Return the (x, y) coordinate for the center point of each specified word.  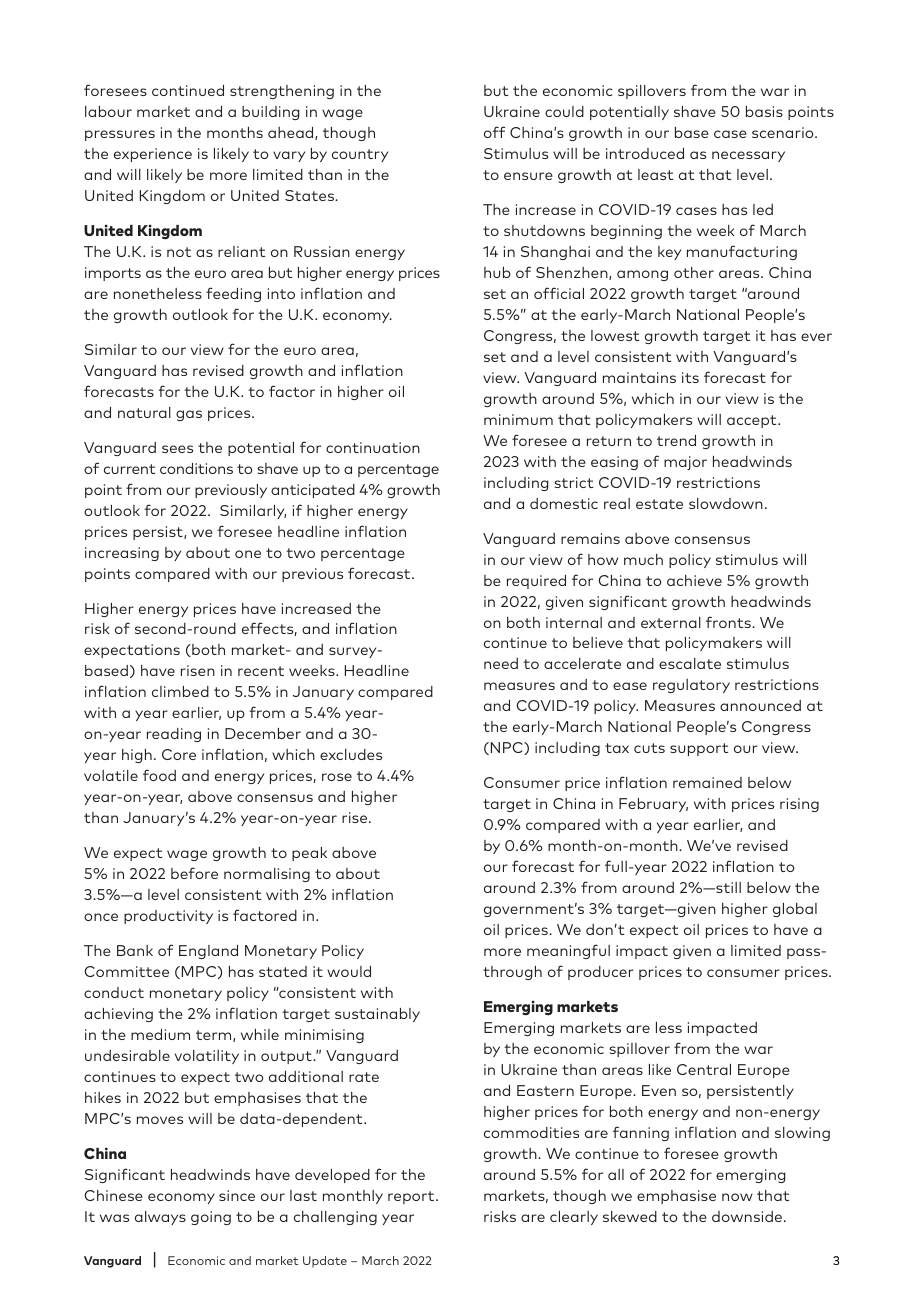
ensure (528, 176)
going (211, 1218)
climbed (180, 691)
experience (153, 155)
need (501, 663)
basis (764, 111)
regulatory (691, 686)
